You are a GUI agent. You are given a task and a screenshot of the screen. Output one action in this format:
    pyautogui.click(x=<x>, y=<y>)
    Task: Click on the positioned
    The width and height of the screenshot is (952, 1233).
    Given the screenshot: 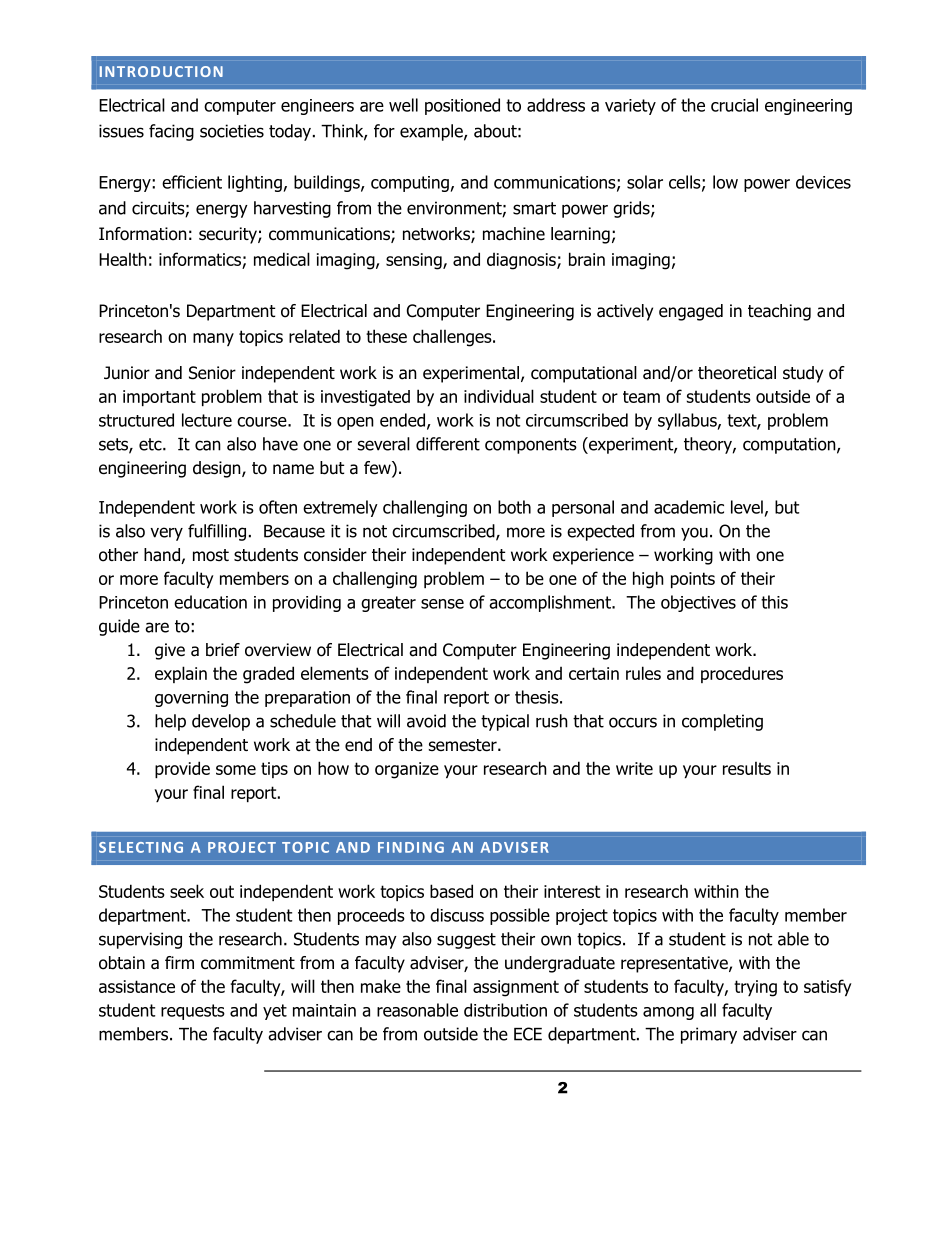 What is the action you would take?
    pyautogui.click(x=462, y=106)
